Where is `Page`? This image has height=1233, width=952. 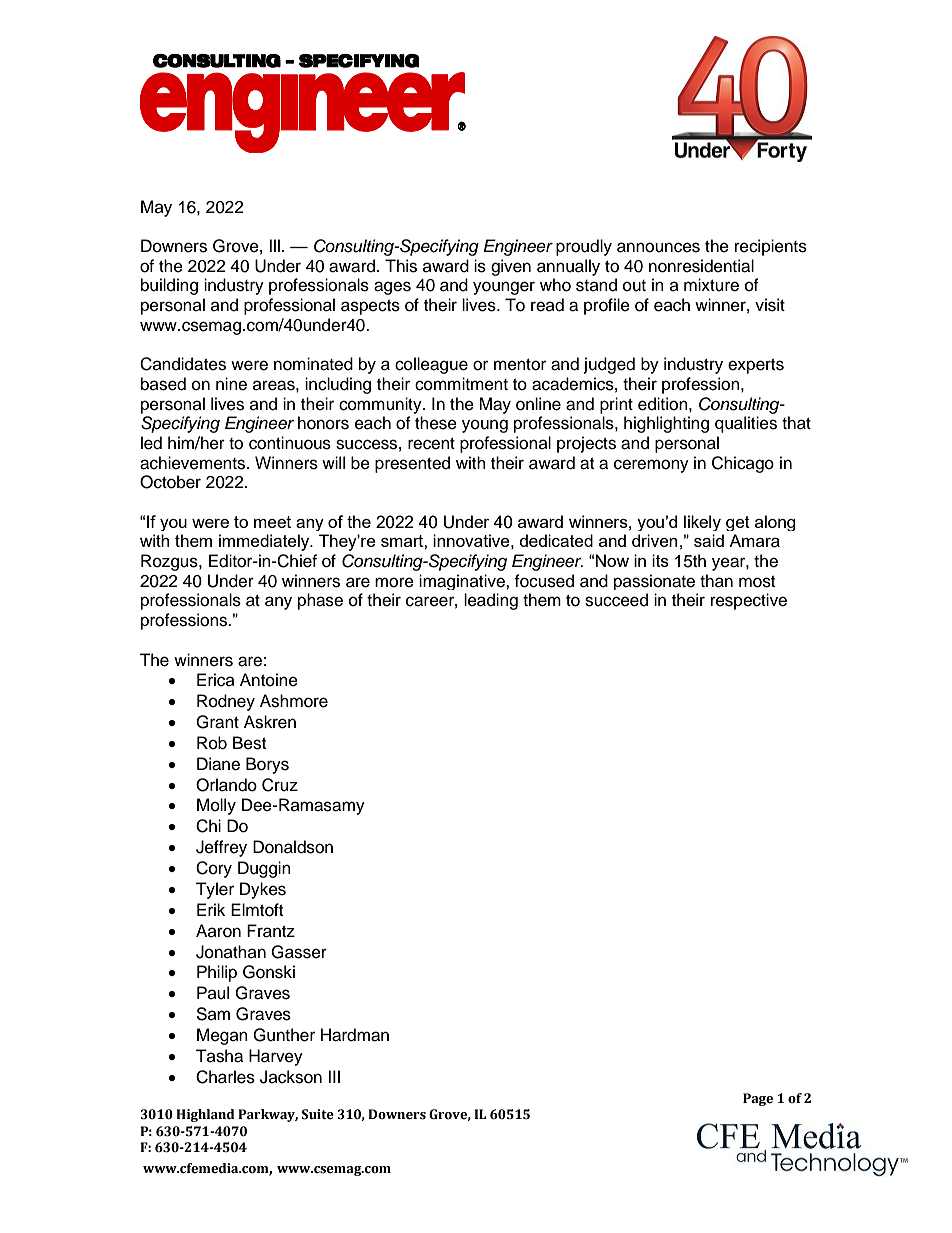
Page is located at coordinates (758, 1099).
